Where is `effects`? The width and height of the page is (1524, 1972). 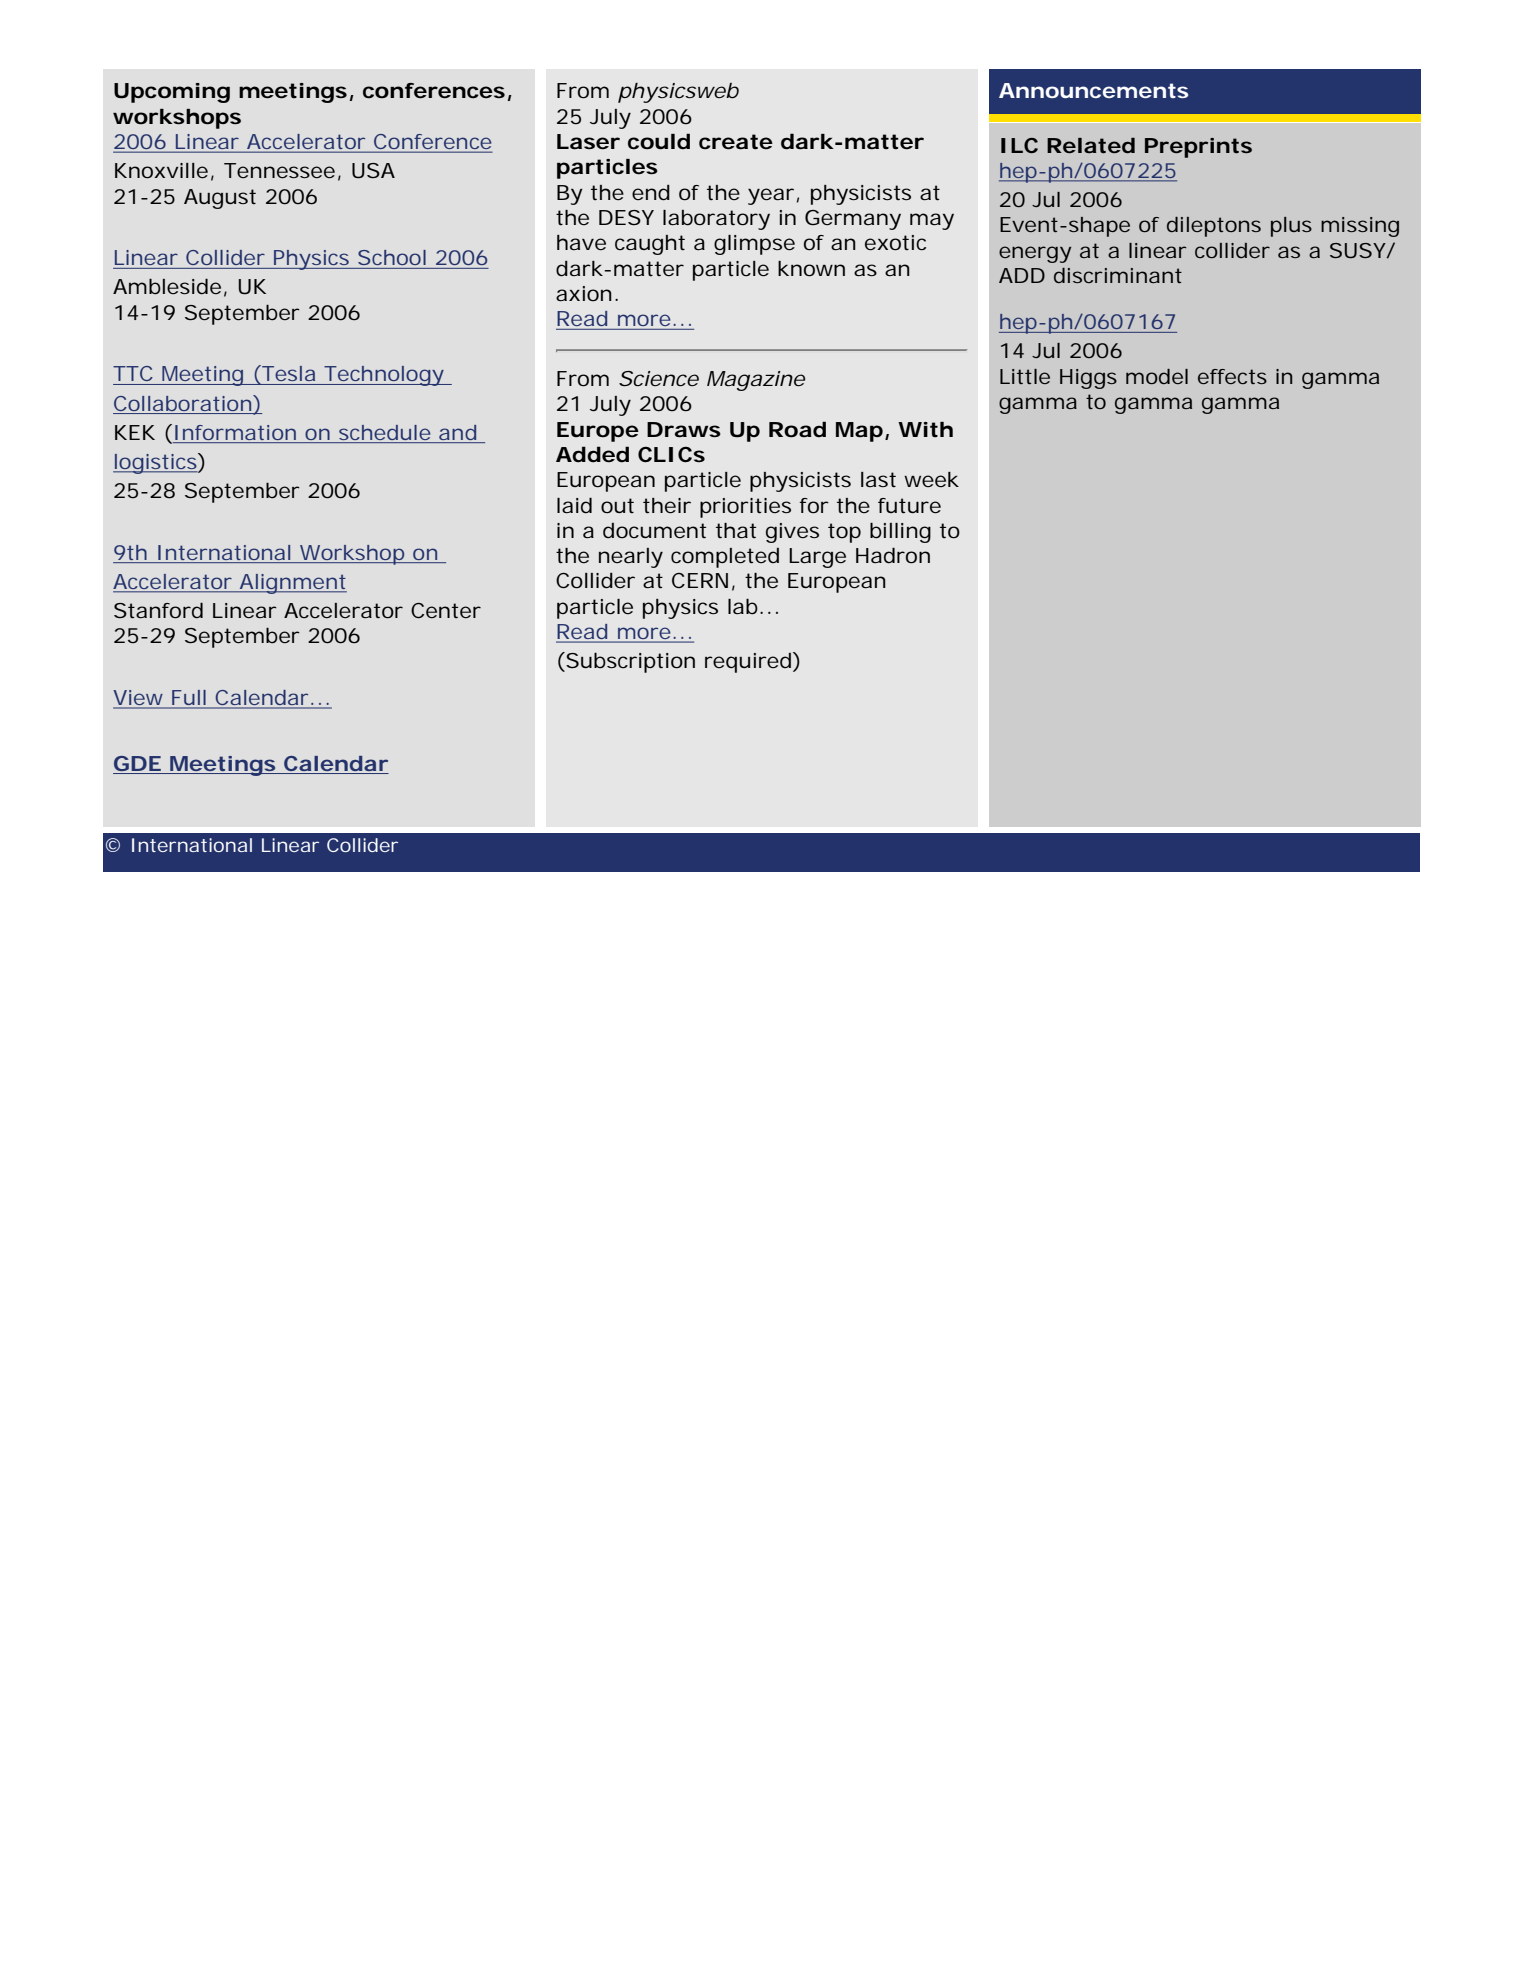 effects is located at coordinates (1232, 376).
